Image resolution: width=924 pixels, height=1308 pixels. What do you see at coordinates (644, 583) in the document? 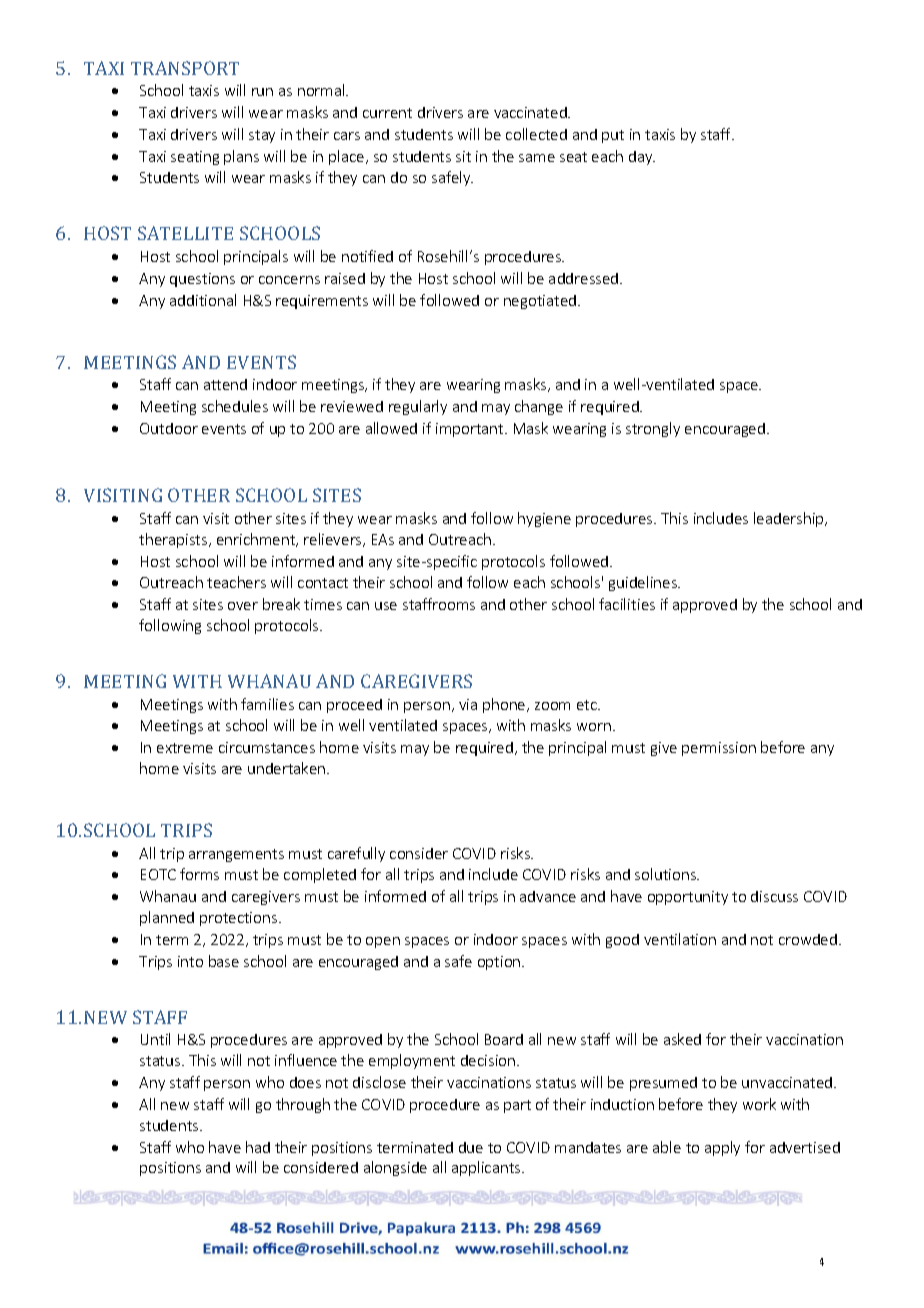
I see `guidelines` at bounding box center [644, 583].
